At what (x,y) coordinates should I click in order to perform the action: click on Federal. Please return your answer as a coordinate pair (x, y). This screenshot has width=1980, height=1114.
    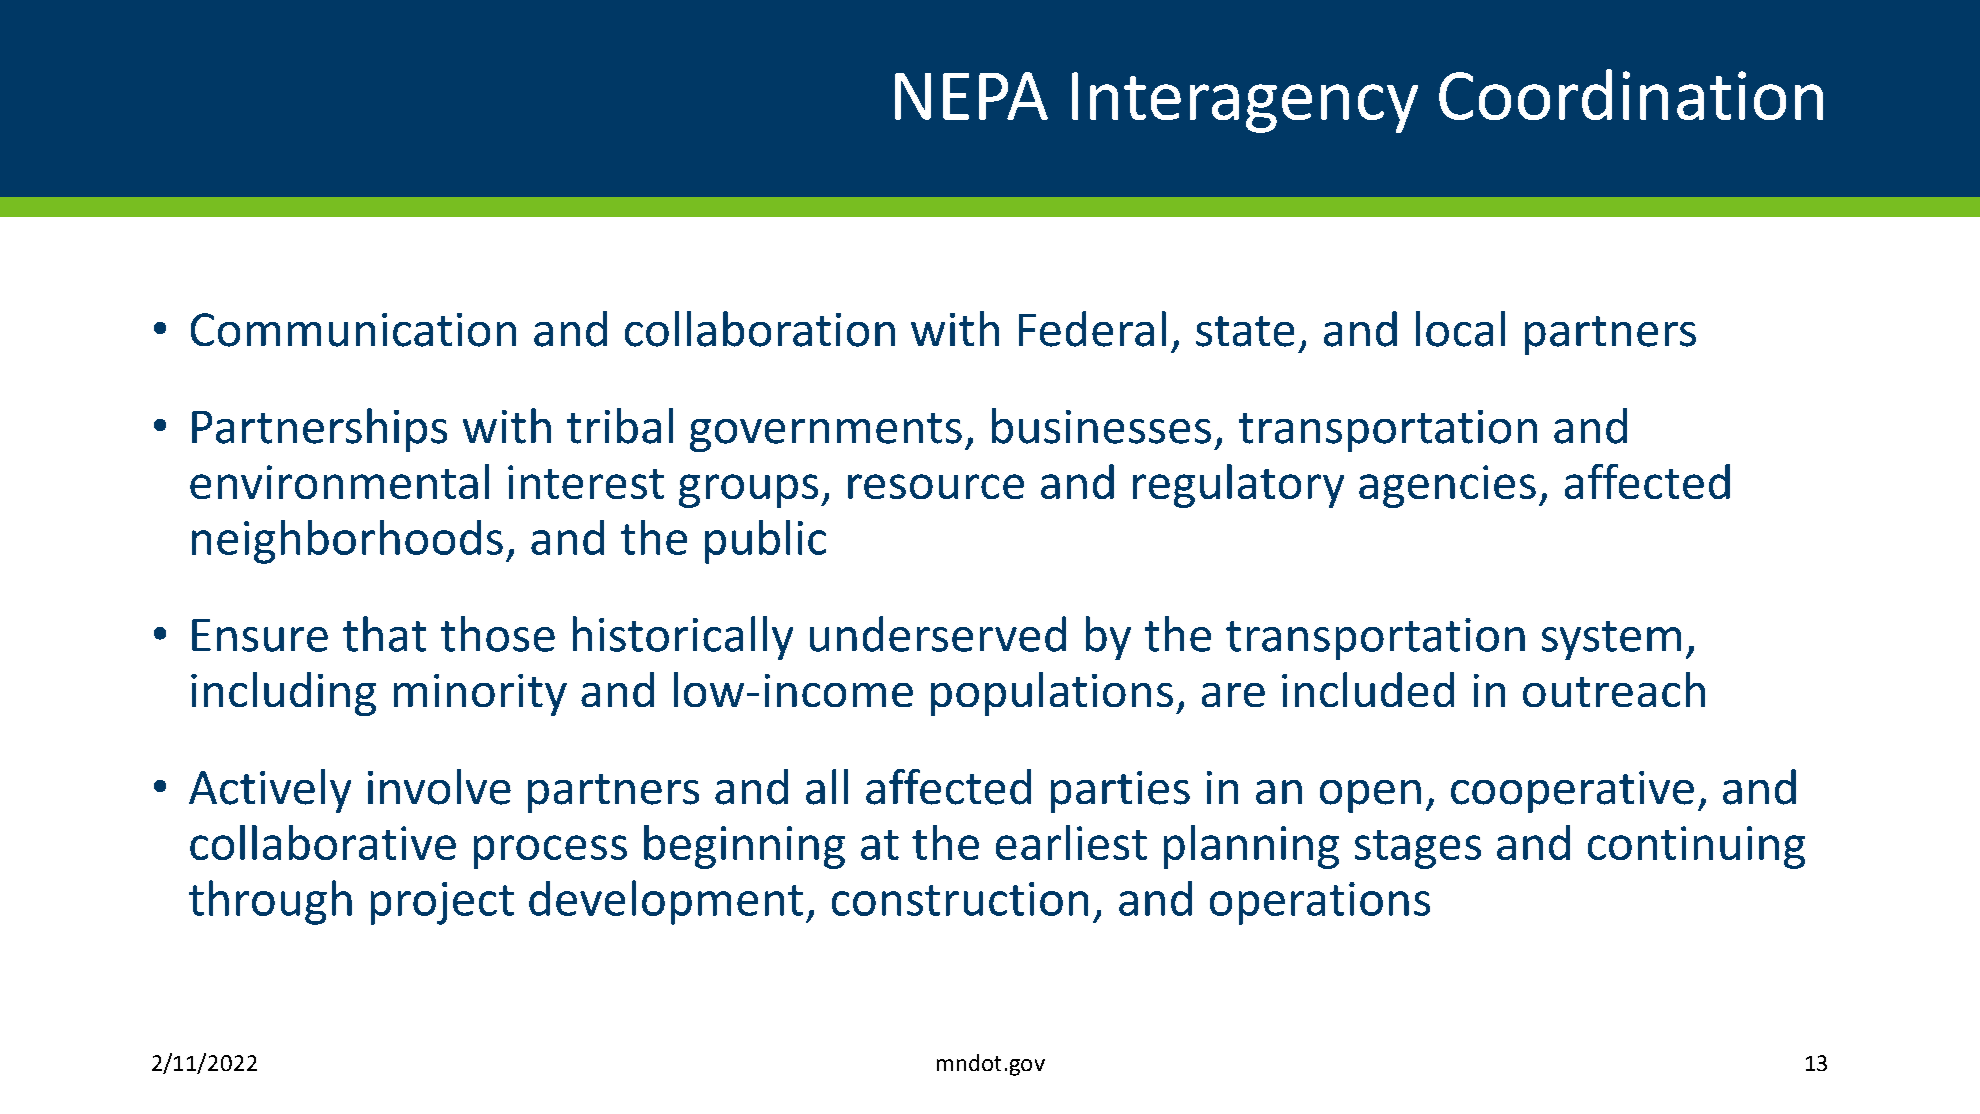
    Looking at the image, I should click on (1092, 329).
